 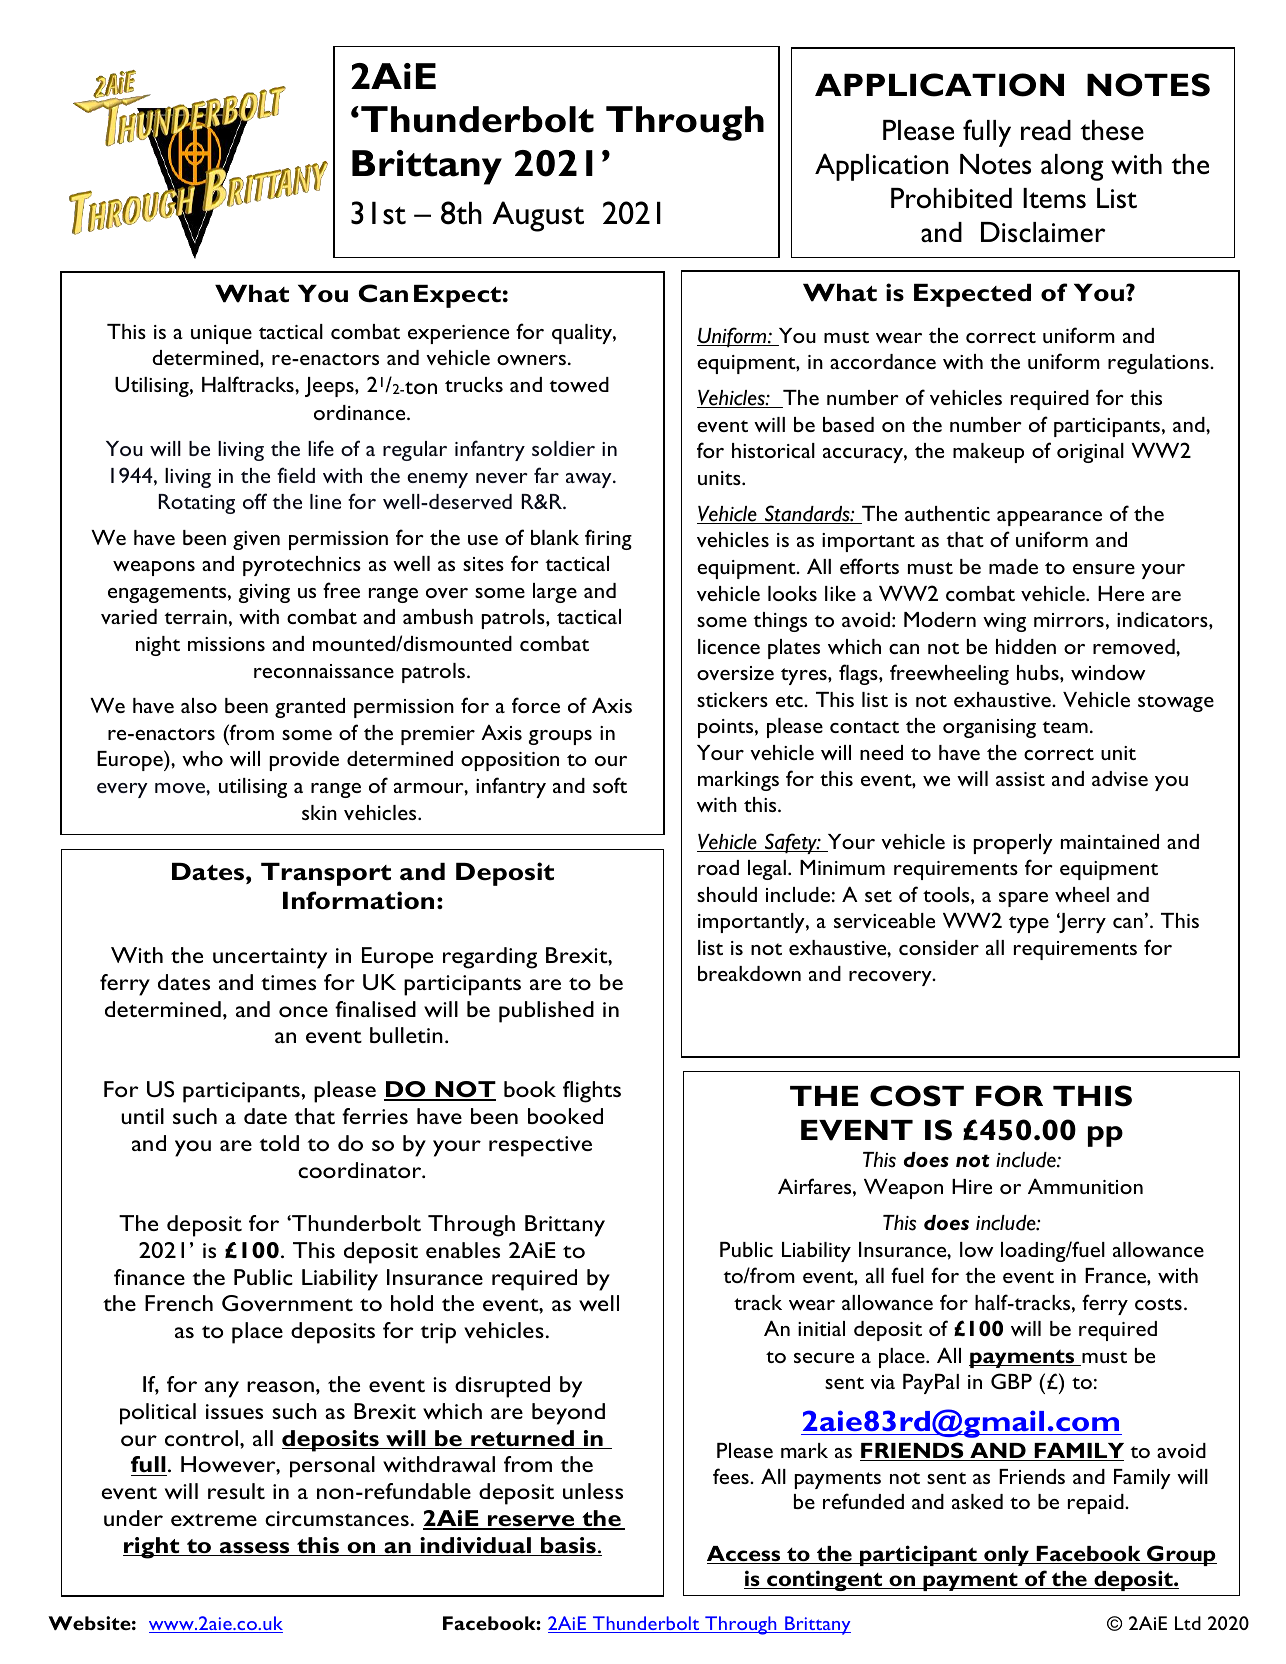 What do you see at coordinates (254, 1549) in the screenshot?
I see `assess` at bounding box center [254, 1549].
